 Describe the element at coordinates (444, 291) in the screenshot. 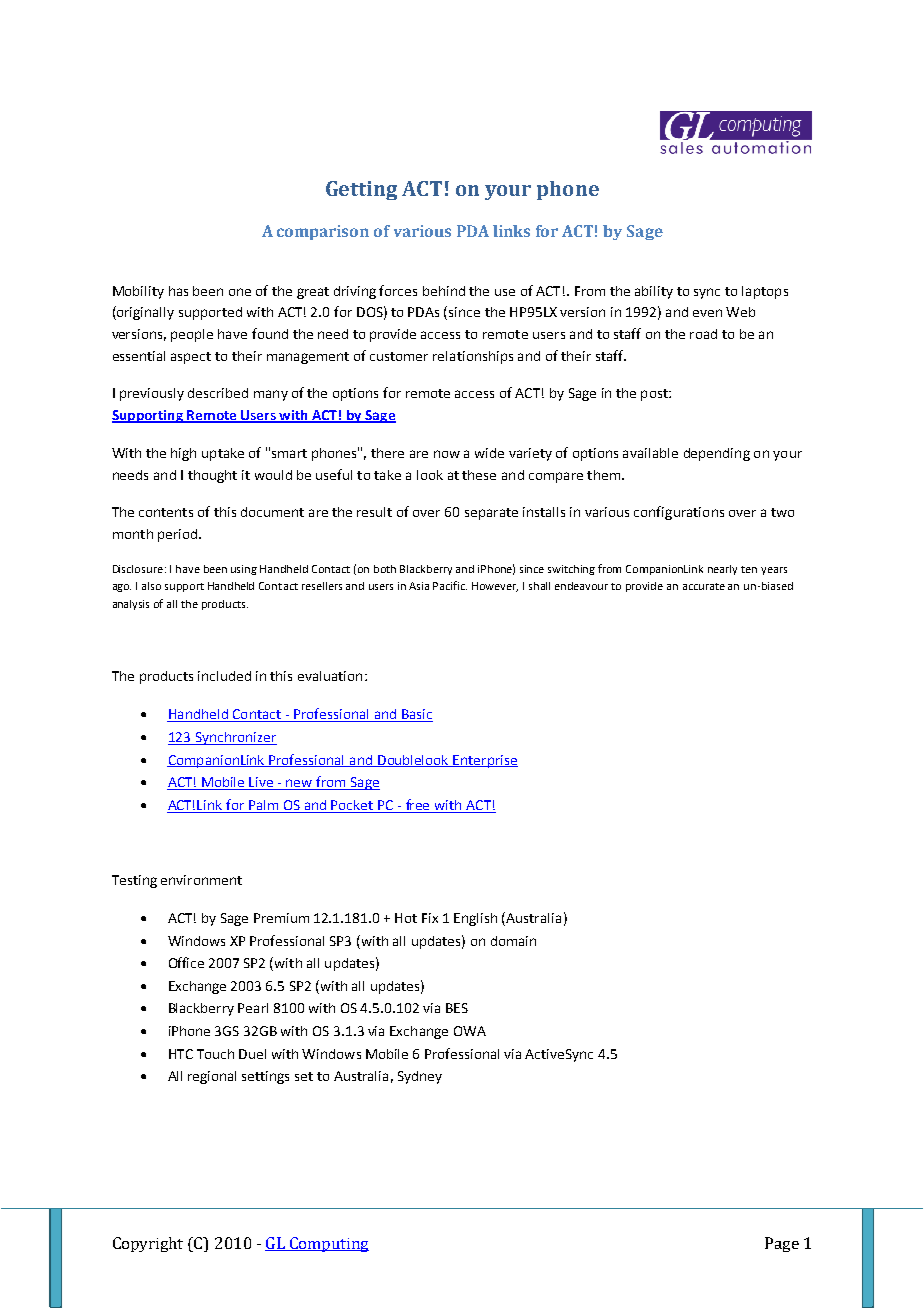

I see `behind` at that location.
